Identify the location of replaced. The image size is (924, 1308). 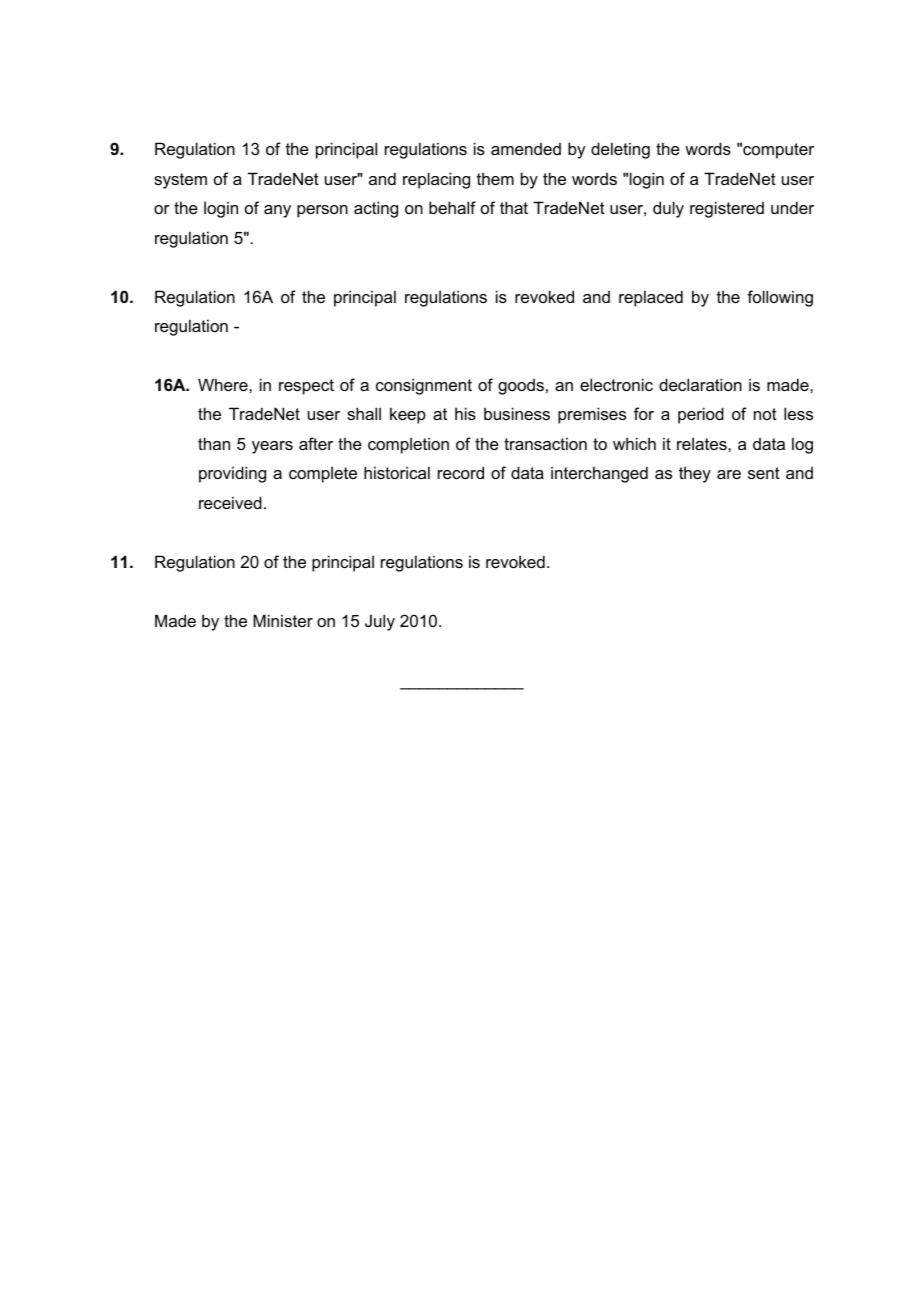
(651, 298).
